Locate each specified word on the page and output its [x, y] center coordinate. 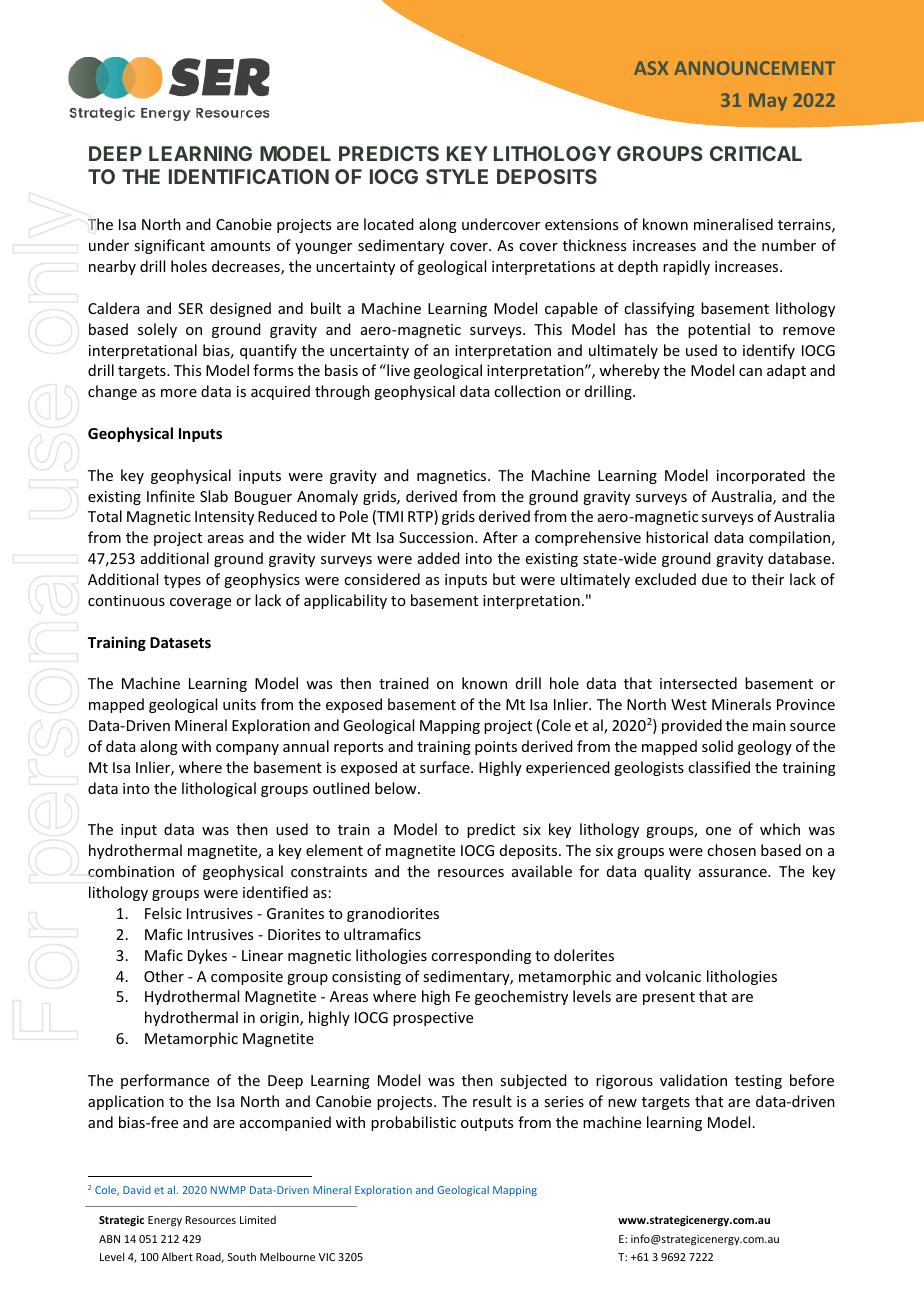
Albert [177, 1256]
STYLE [457, 176]
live [397, 370]
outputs [487, 1124]
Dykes [207, 956]
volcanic [673, 976]
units [239, 704]
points [496, 748]
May [768, 102]
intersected [698, 683]
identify [769, 351]
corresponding [481, 956]
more [179, 393]
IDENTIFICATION [249, 176]
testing [758, 1082]
